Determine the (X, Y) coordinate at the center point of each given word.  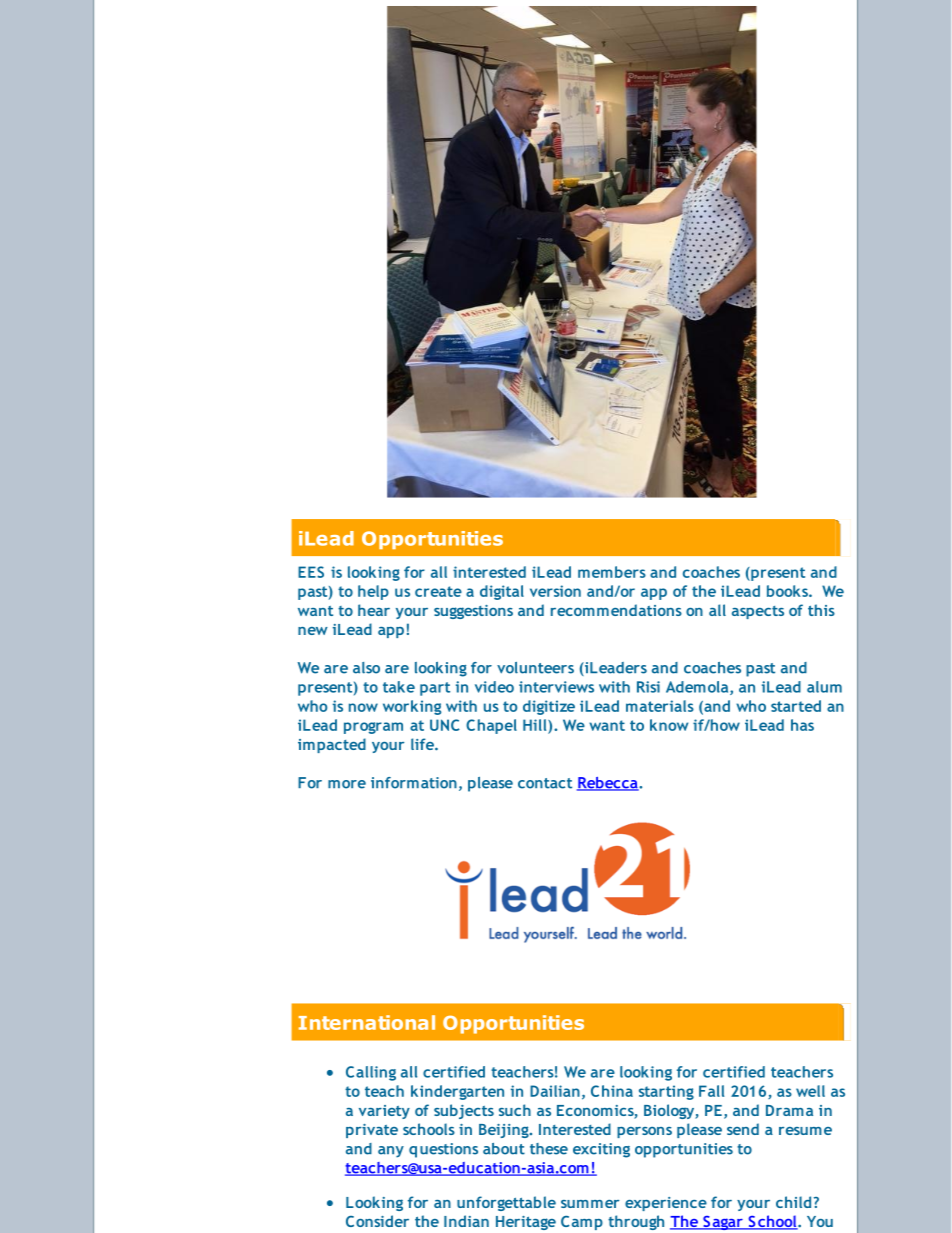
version (555, 591)
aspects (758, 612)
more (347, 784)
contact (545, 783)
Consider (377, 1221)
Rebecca (608, 784)
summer (590, 1204)
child (793, 1202)
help (373, 592)
